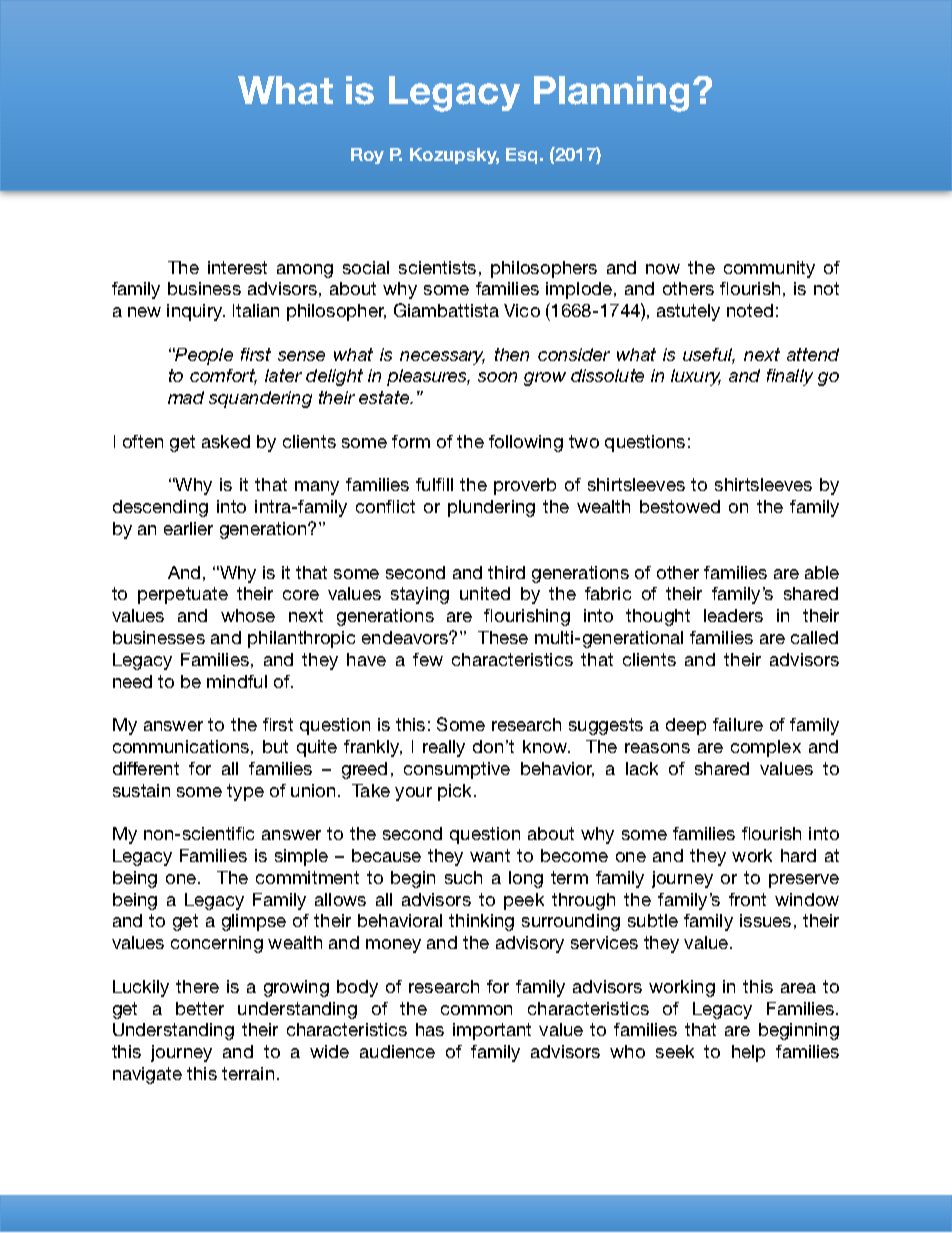 This image has height=1233, width=952. Describe the element at coordinates (709, 356) in the image. I see `useful` at that location.
